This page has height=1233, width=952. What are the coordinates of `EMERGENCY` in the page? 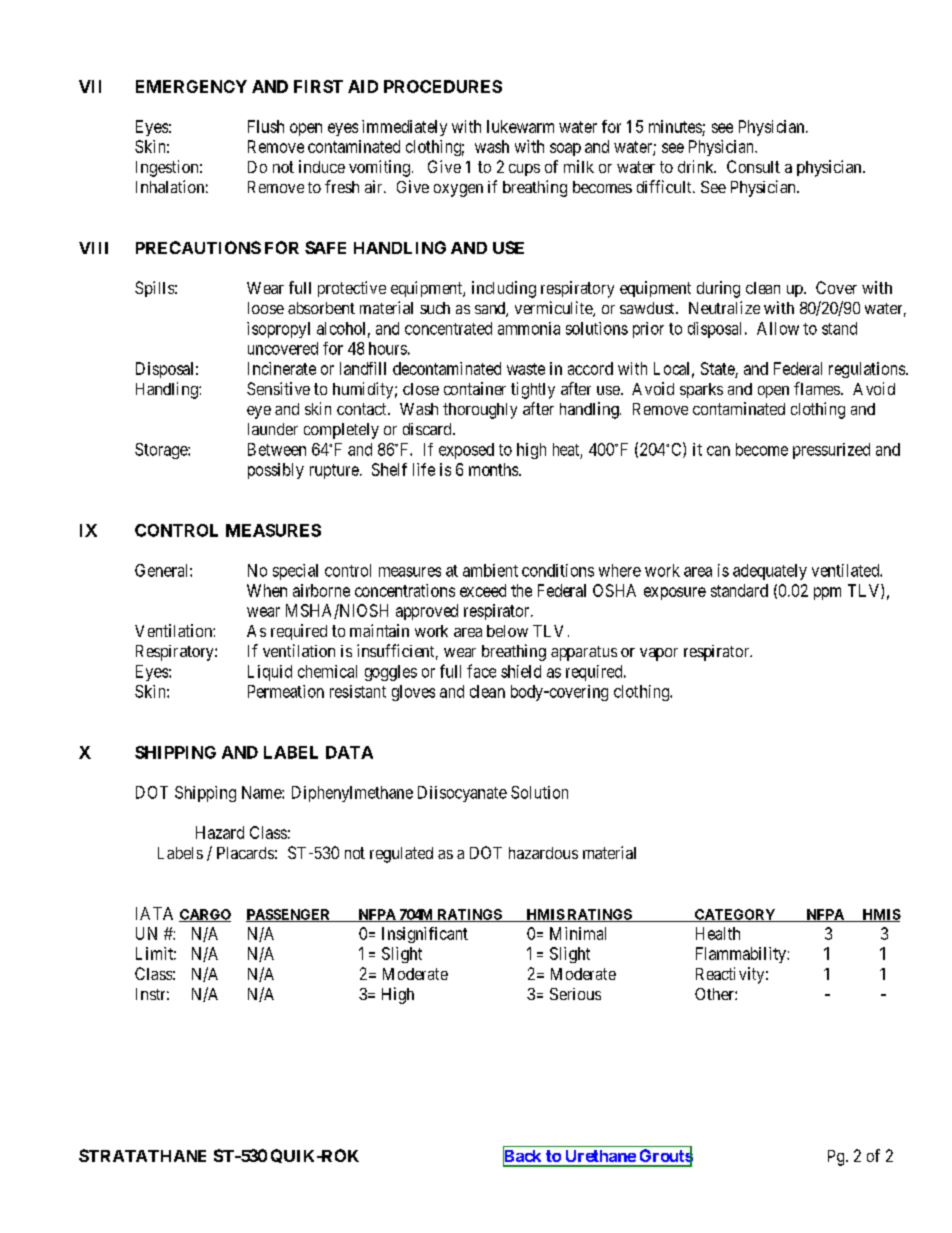 It's located at (191, 86).
